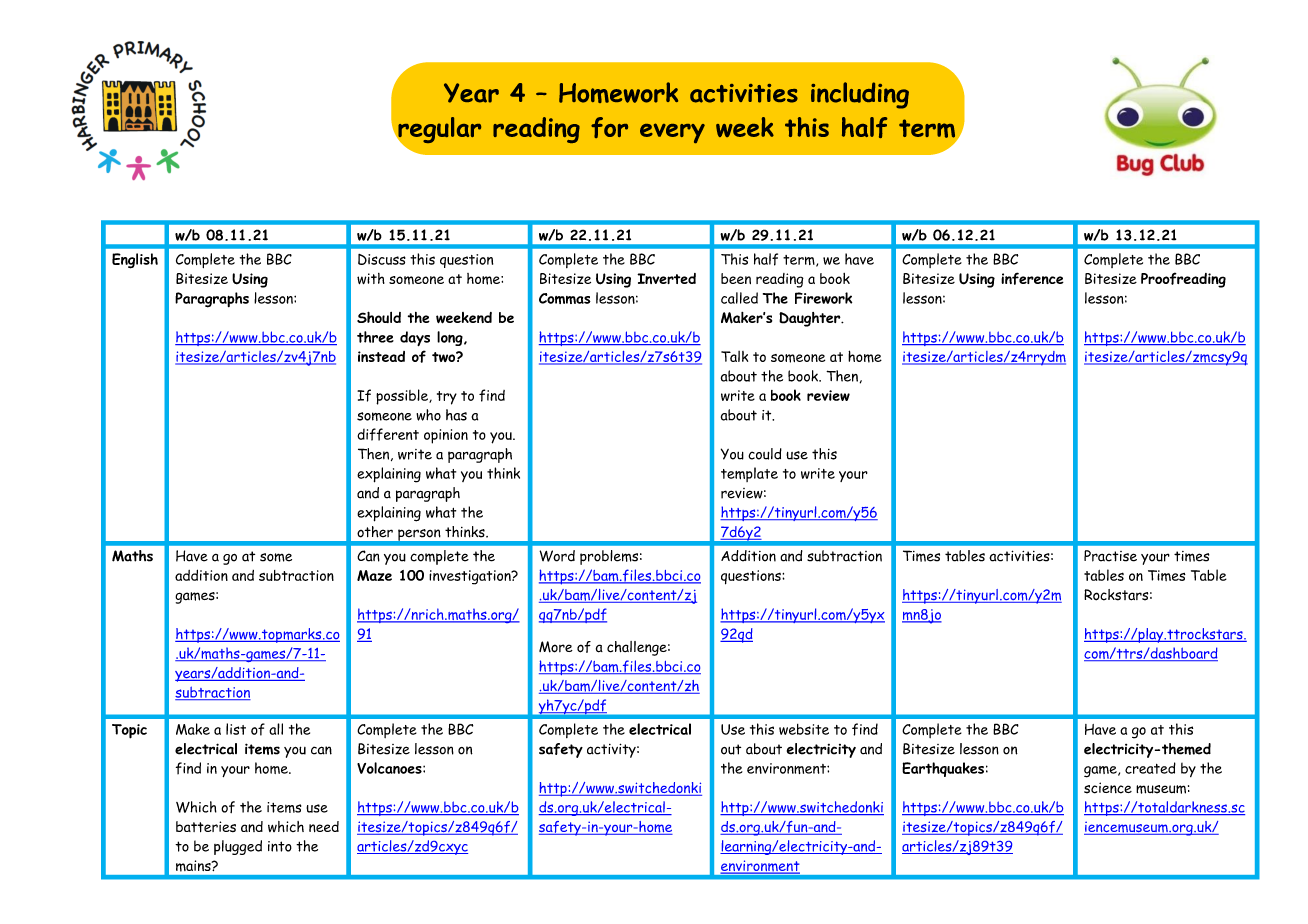 Image resolution: width=1308 pixels, height=924 pixels. Describe the element at coordinates (1110, 556) in the page. I see `Practise` at that location.
